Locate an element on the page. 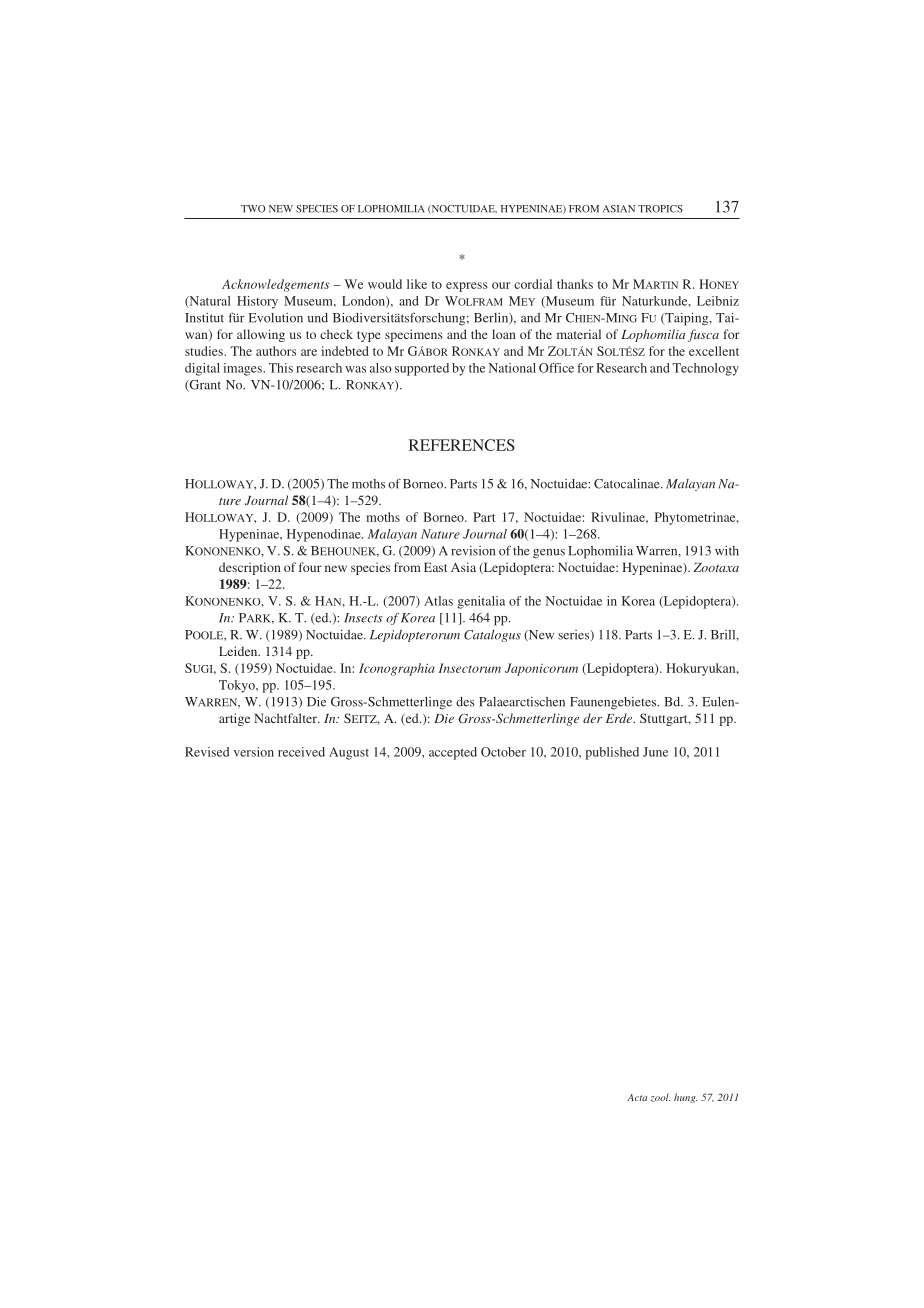 The image size is (924, 1308). genitalia is located at coordinates (481, 602).
